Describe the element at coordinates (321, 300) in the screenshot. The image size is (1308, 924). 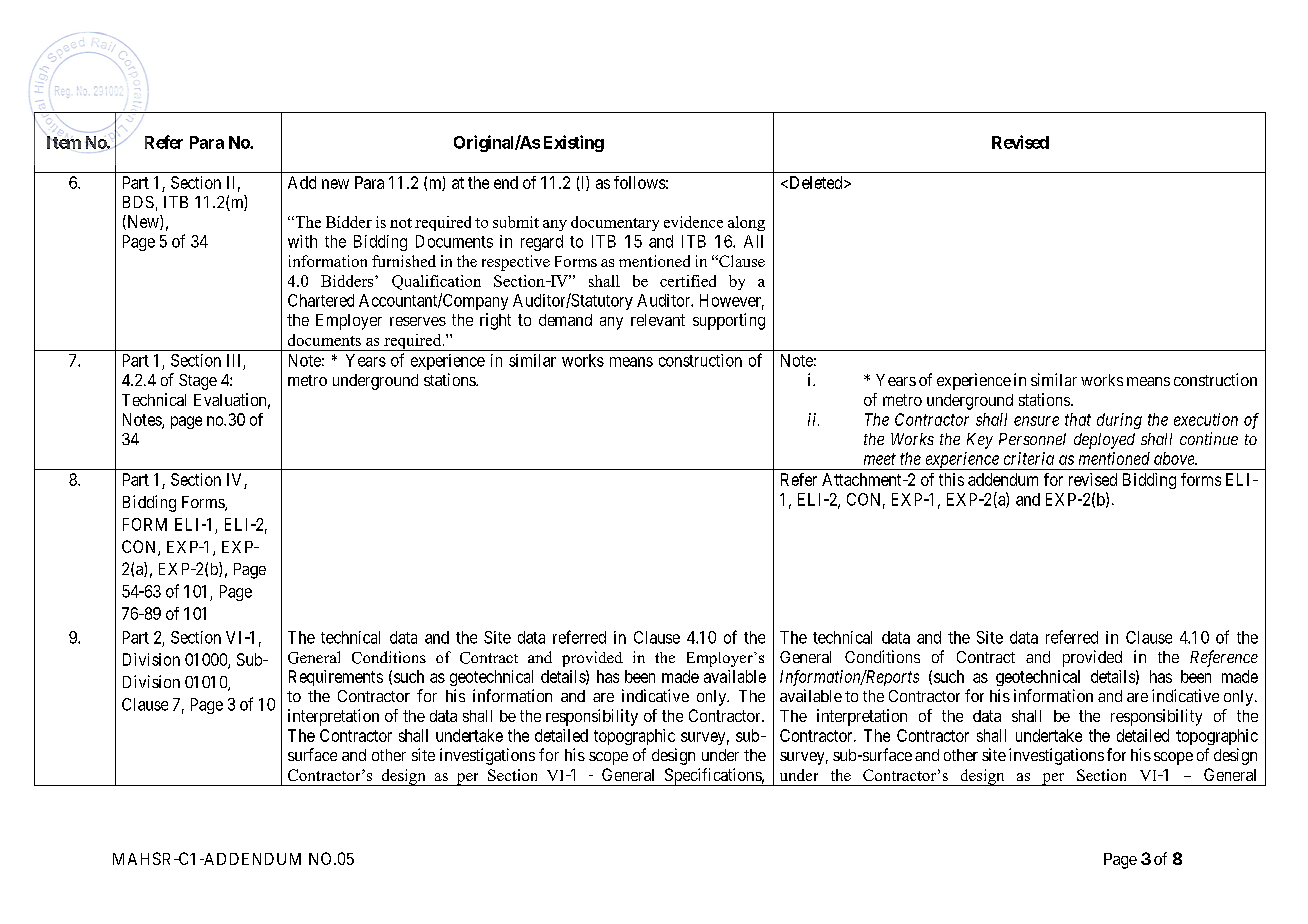
I see `Chartered` at that location.
